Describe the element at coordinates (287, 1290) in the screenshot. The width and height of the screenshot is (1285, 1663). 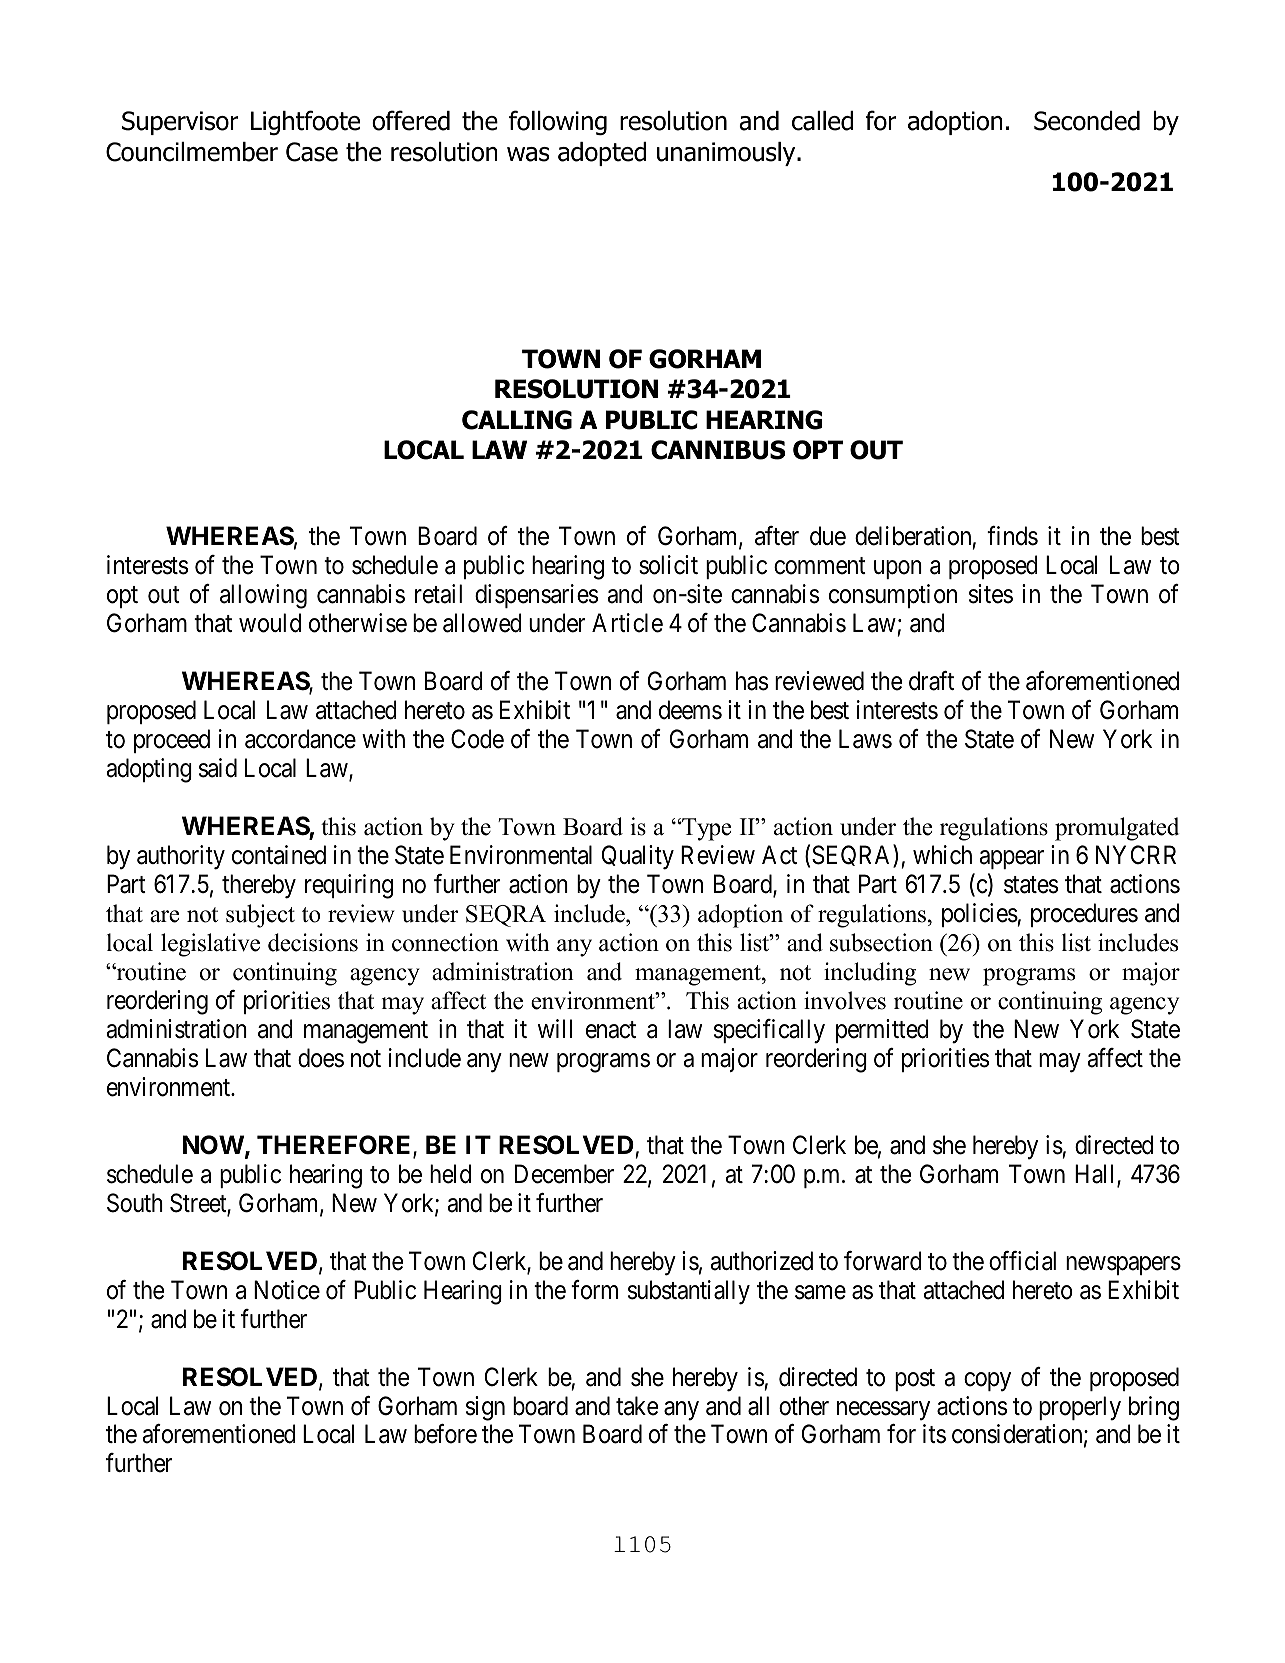
I see `Notice` at that location.
